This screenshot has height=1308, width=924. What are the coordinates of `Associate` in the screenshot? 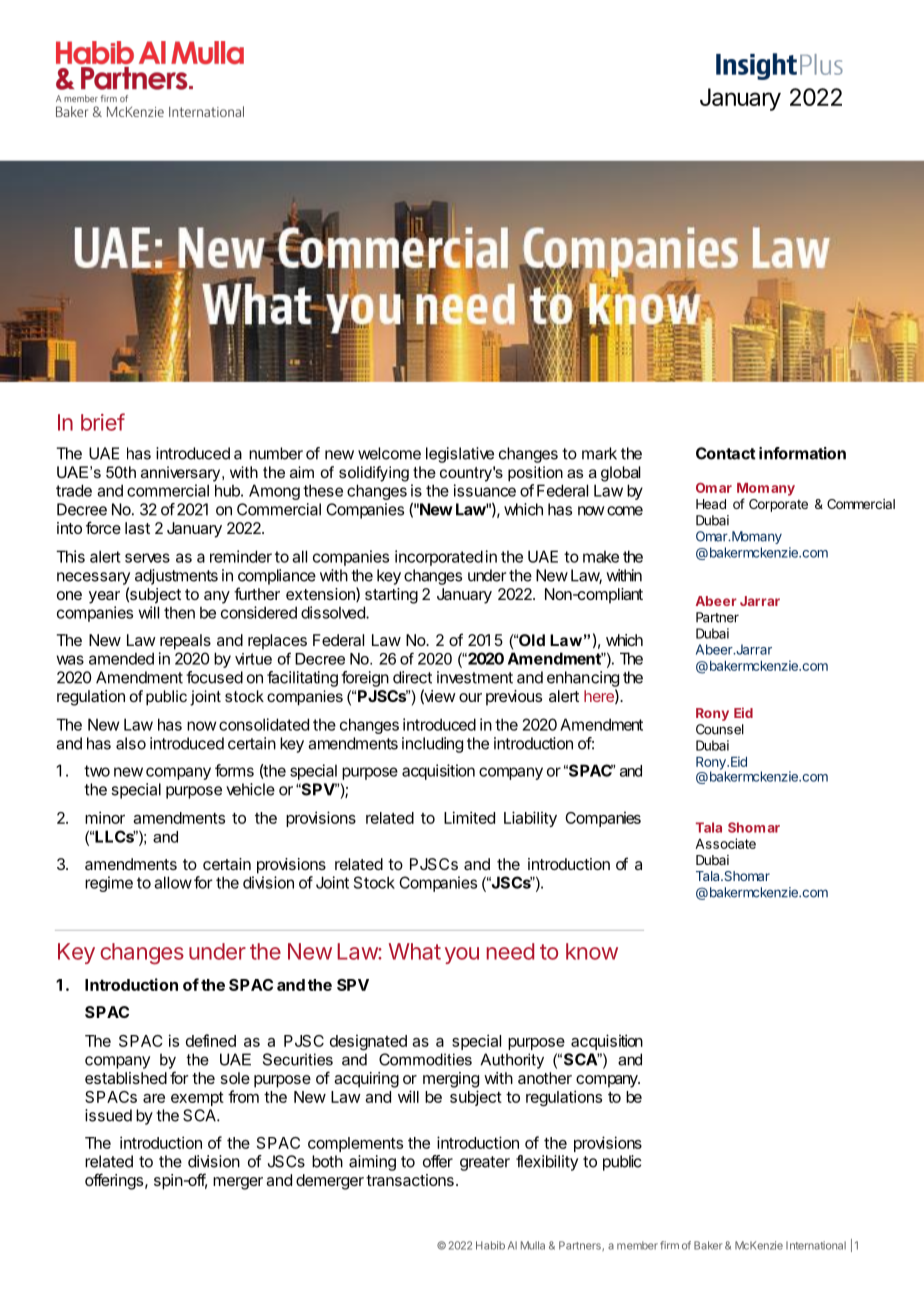 It's located at (725, 843).
